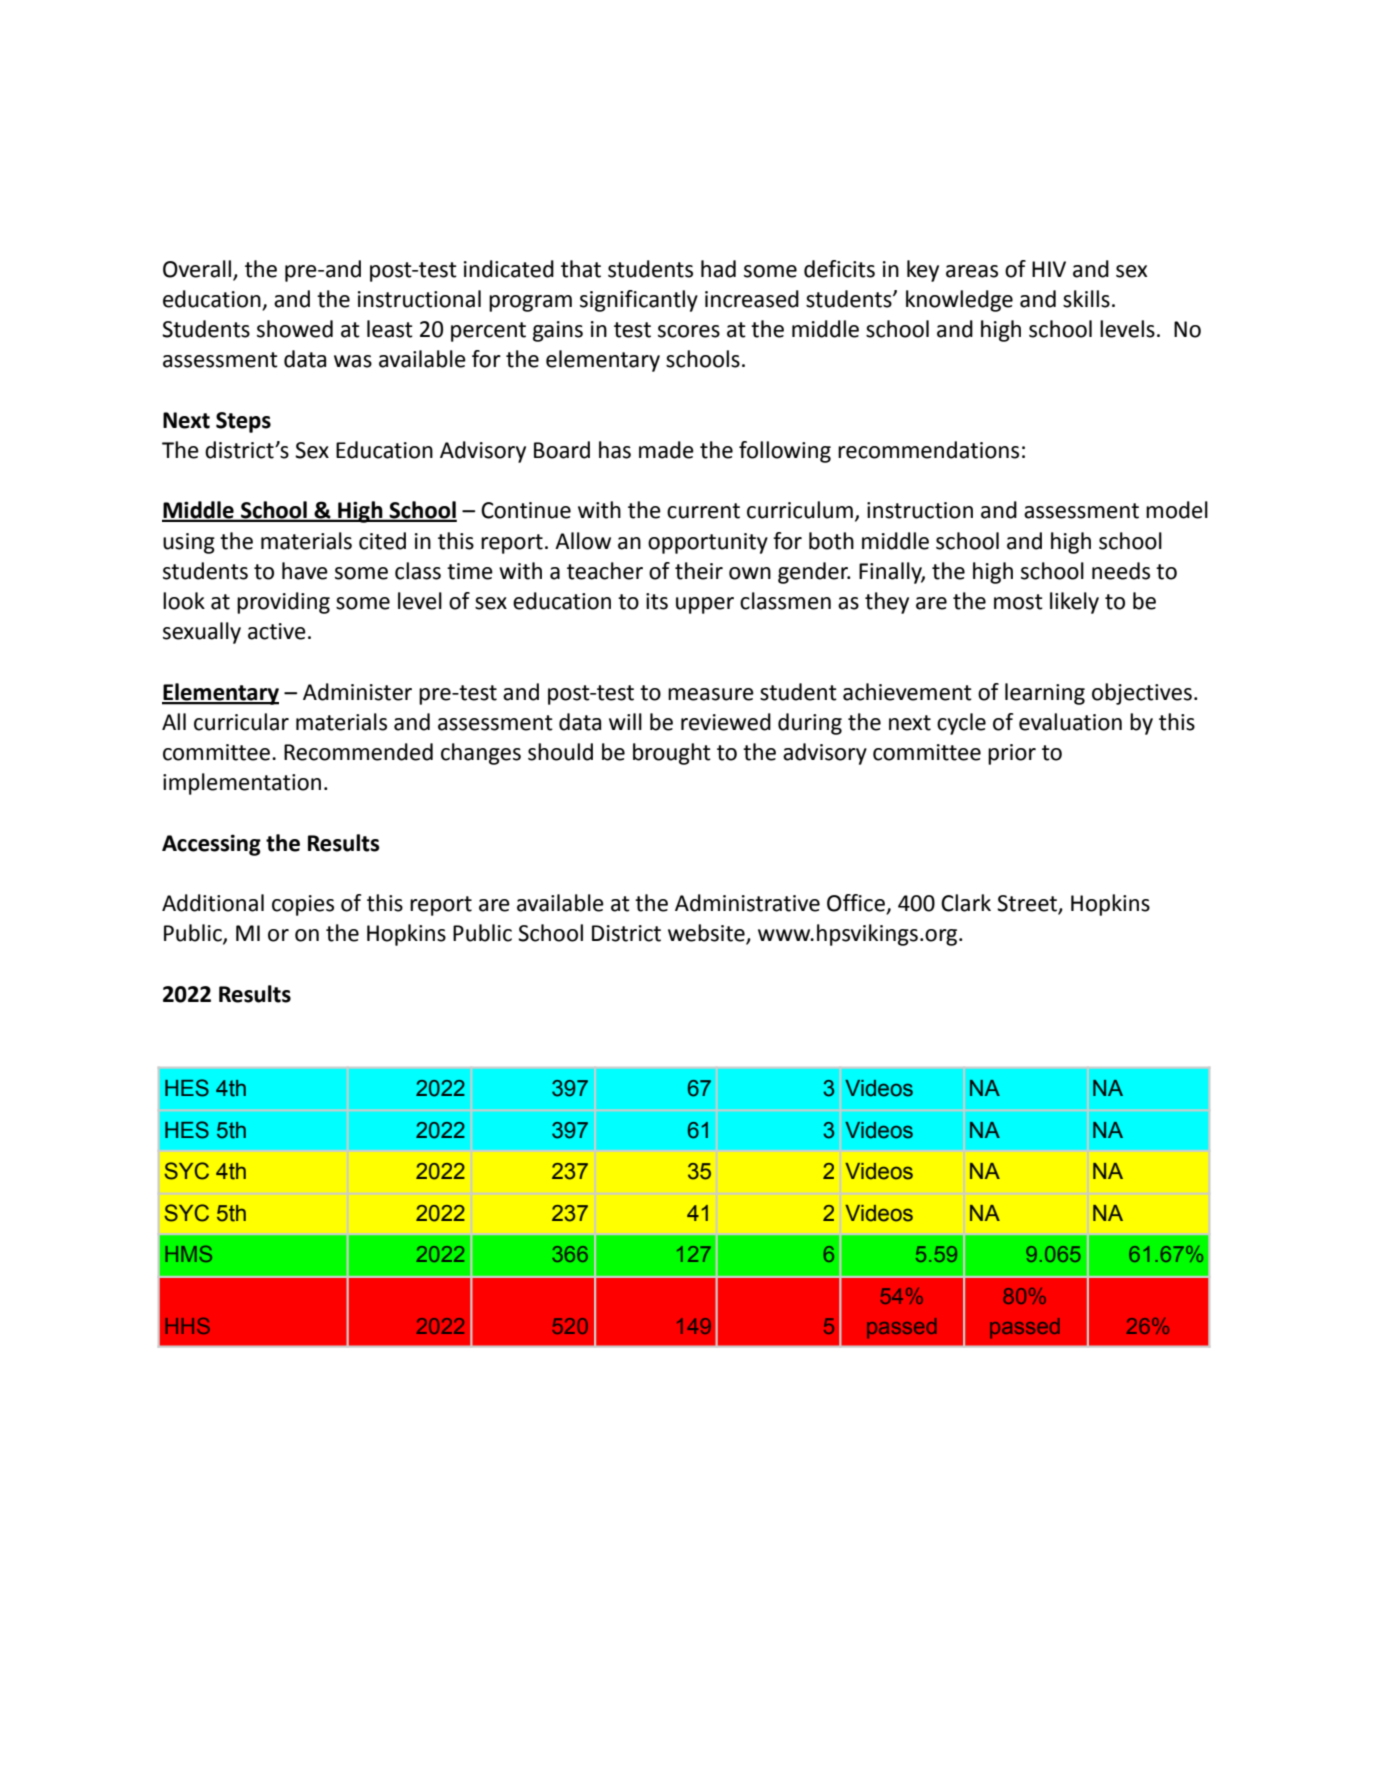 This page has height=1782, width=1377. What do you see at coordinates (966, 903) in the page?
I see `Clark` at bounding box center [966, 903].
